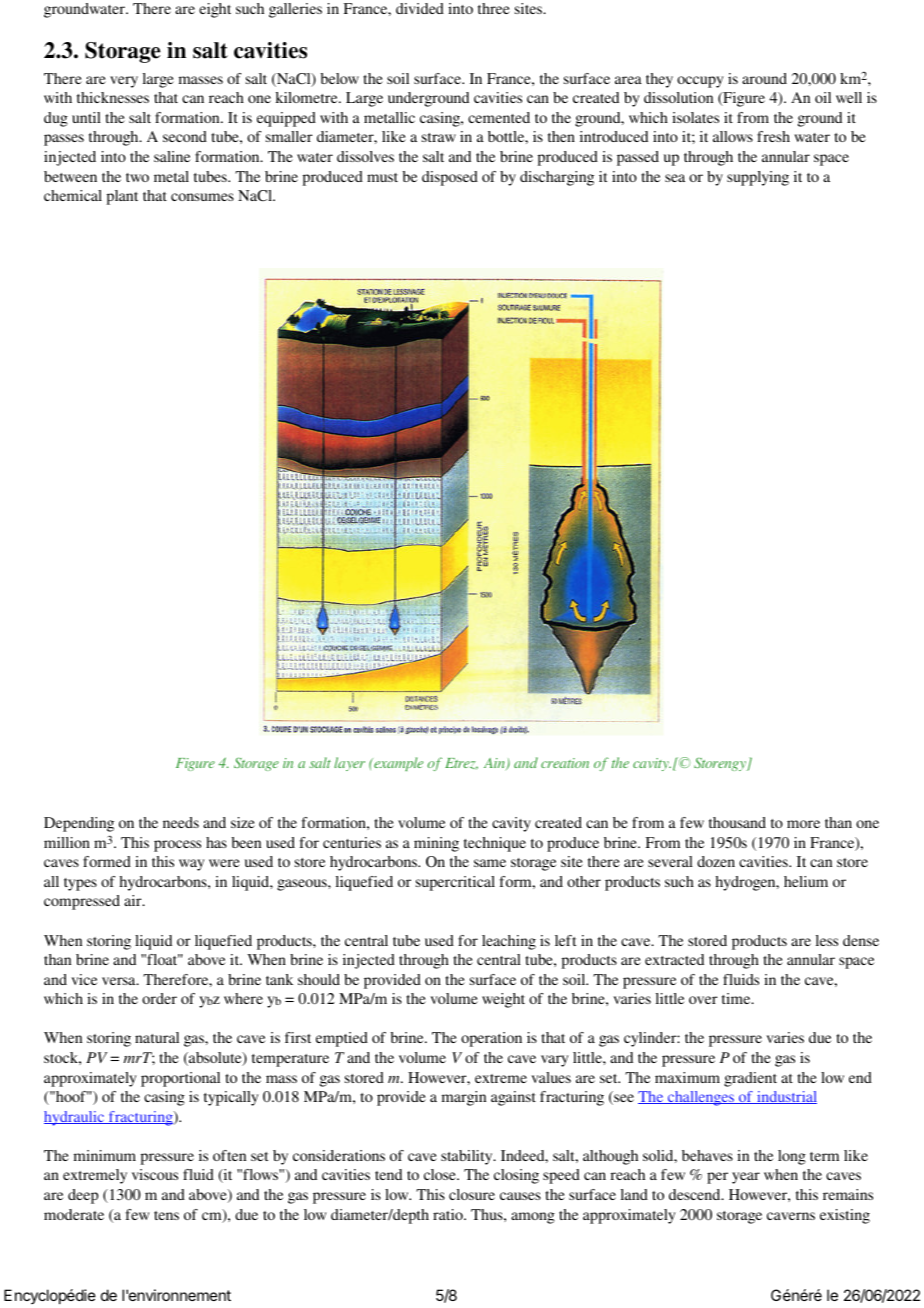 The width and height of the screenshot is (924, 1308). Describe the element at coordinates (737, 822) in the screenshot. I see `thousand` at that location.
